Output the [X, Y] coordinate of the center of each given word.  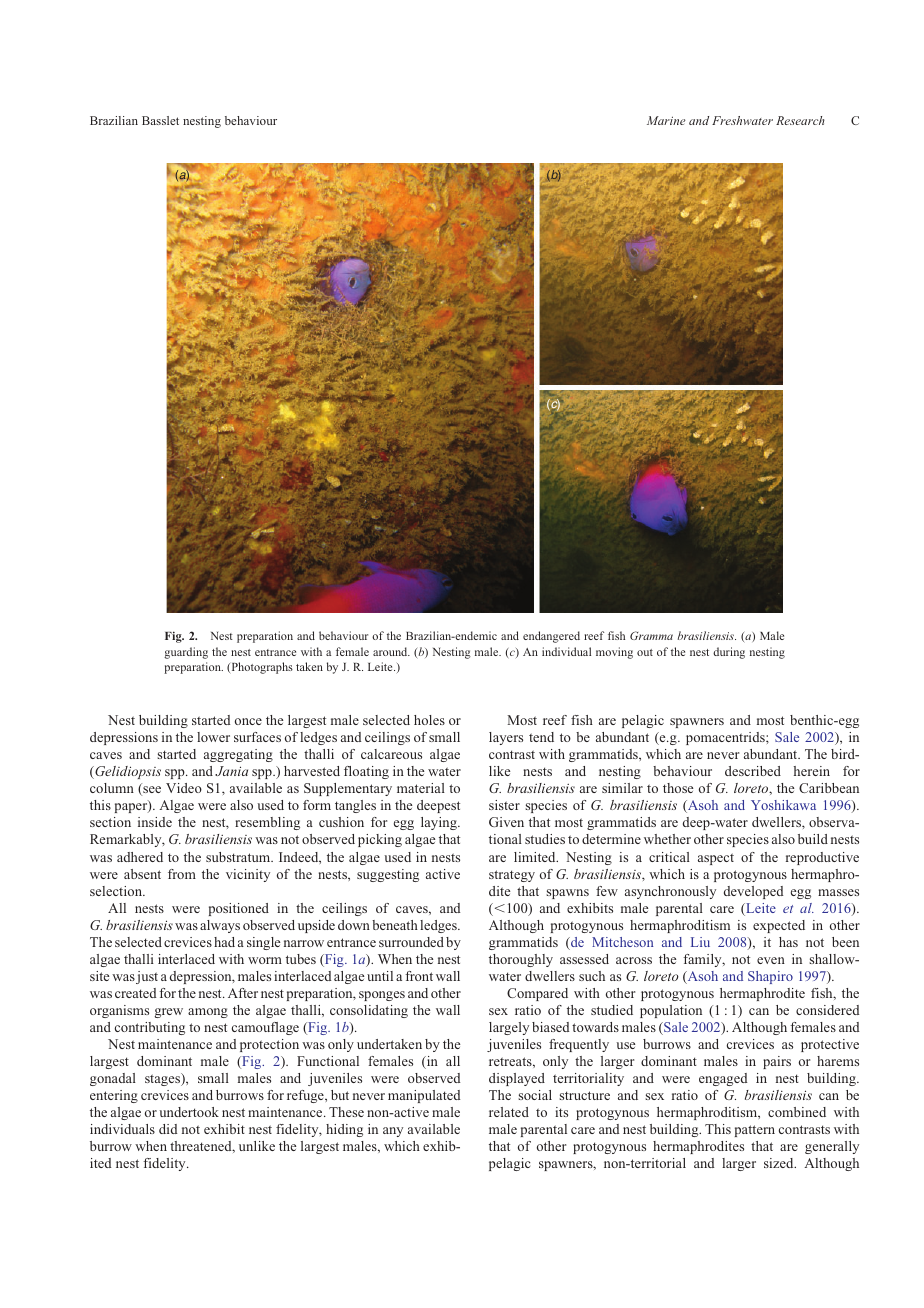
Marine [666, 120]
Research [800, 120]
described [753, 771]
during [729, 653]
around [391, 651]
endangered [551, 637]
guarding [186, 653]
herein [812, 771]
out [645, 652]
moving [614, 653]
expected [779, 926]
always [220, 926]
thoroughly [521, 960]
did [168, 1129]
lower [213, 737]
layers [506, 738]
